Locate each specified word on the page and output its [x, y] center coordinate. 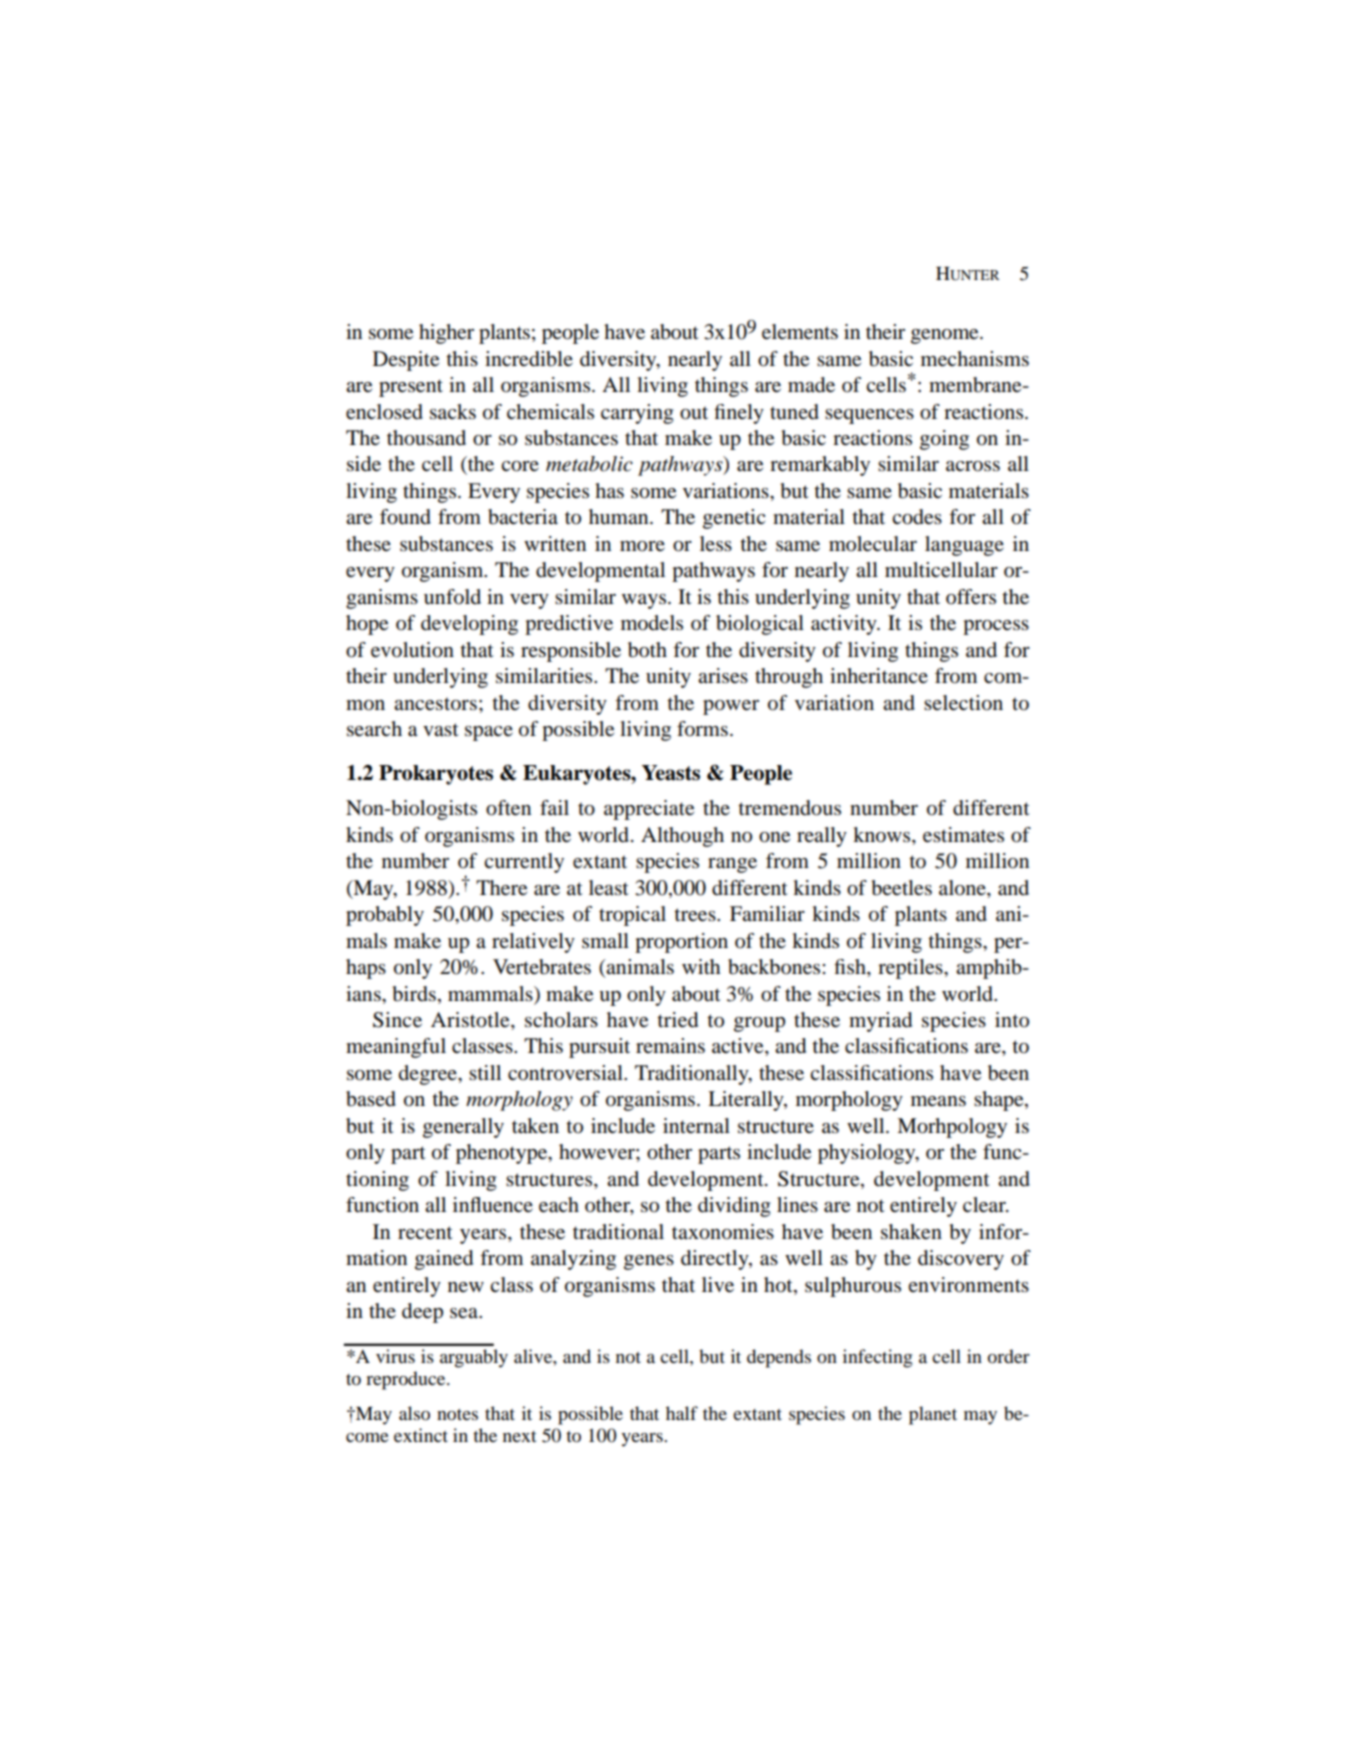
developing [469, 625]
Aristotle [471, 1021]
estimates [963, 835]
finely [739, 414]
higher [446, 334]
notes [457, 1415]
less [716, 543]
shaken [911, 1232]
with [701, 966]
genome [946, 336]
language [964, 546]
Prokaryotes [436, 775]
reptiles [911, 969]
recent [425, 1233]
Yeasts [671, 773]
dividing [734, 1207]
